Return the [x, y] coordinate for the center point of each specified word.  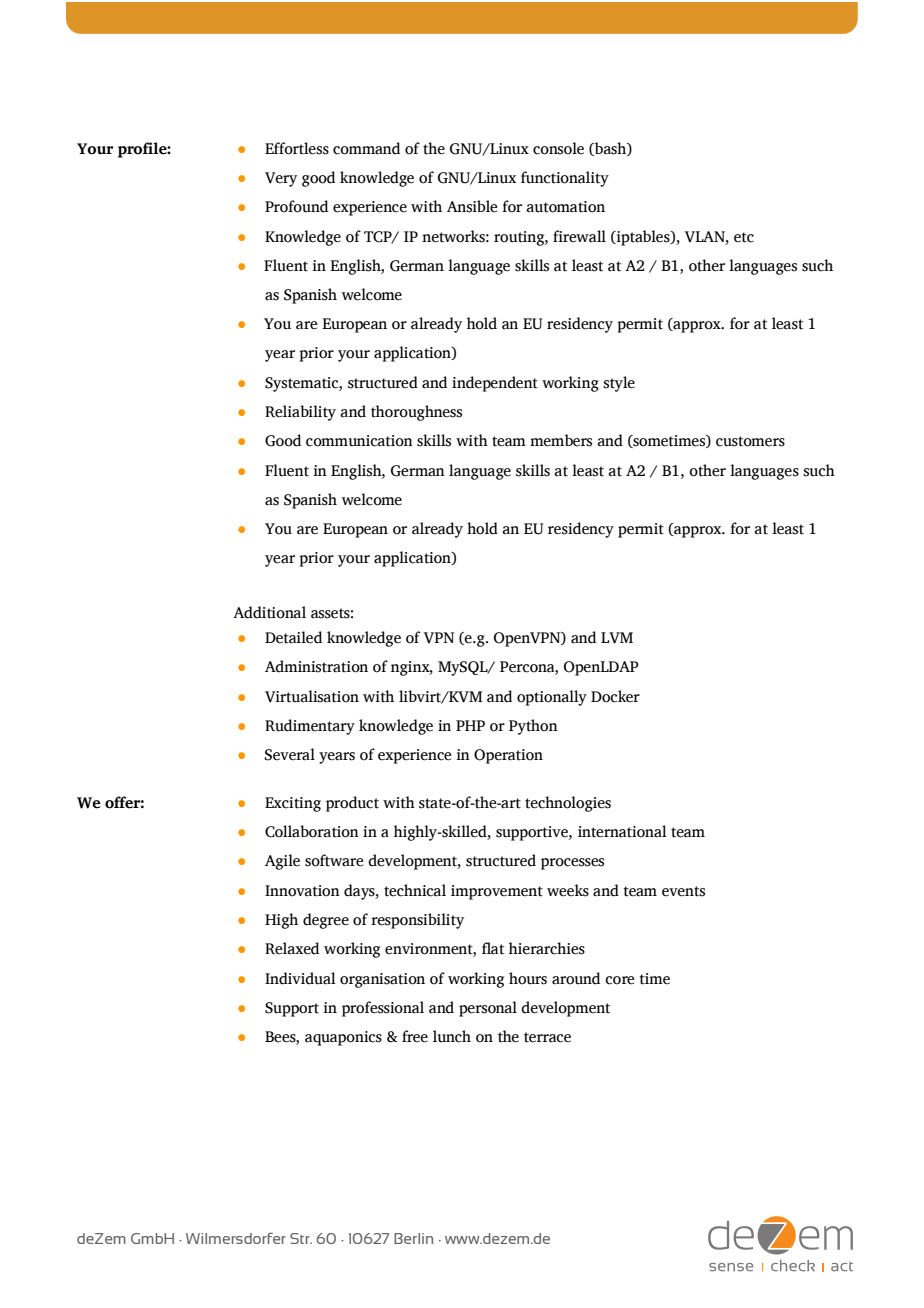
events [683, 891]
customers [750, 441]
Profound [296, 206]
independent [495, 384]
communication [359, 441]
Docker [615, 696]
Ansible [472, 206]
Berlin [413, 1238]
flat [493, 948]
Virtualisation [312, 696]
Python [533, 727]
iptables [643, 238]
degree [326, 921]
